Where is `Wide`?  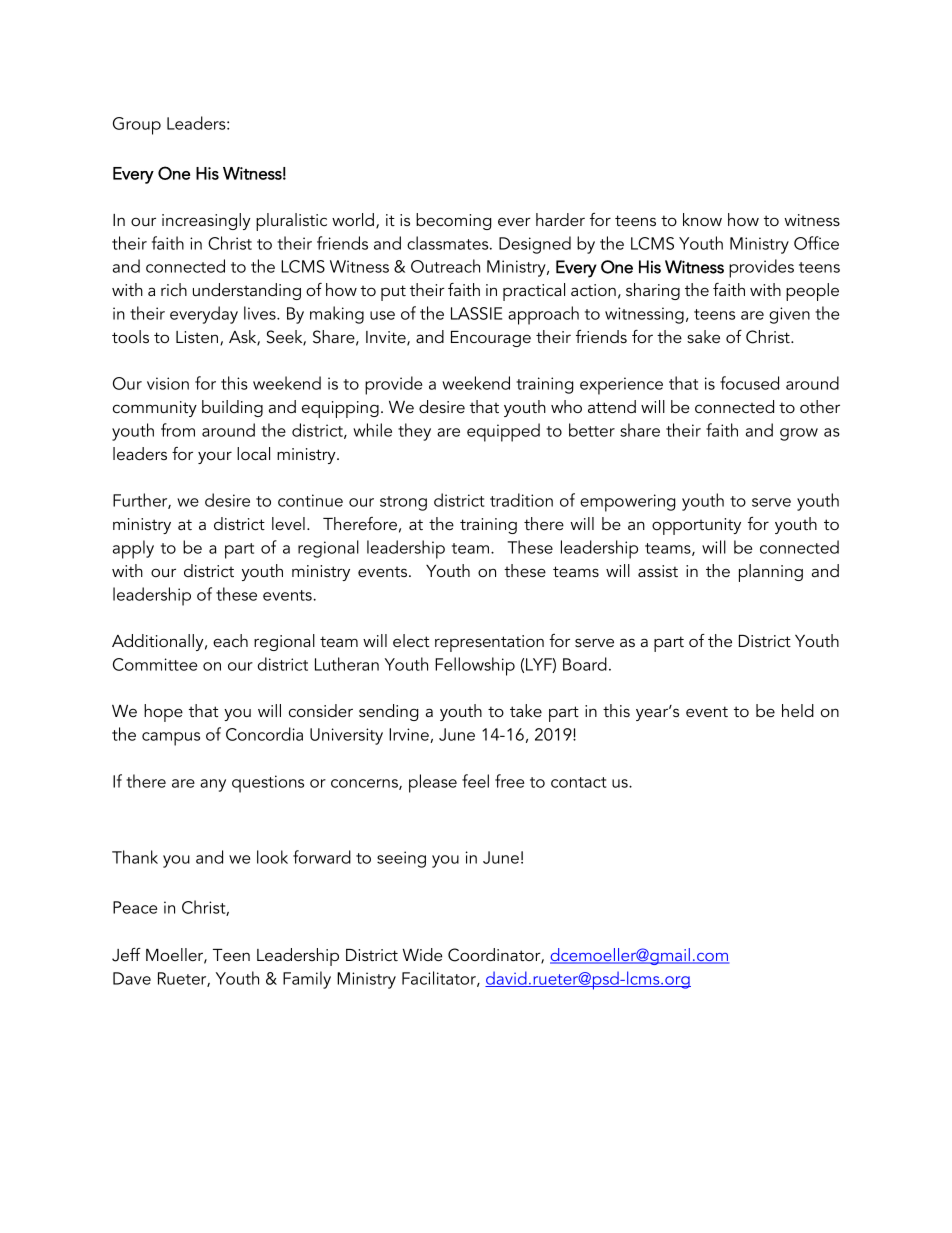 Wide is located at coordinates (423, 954).
